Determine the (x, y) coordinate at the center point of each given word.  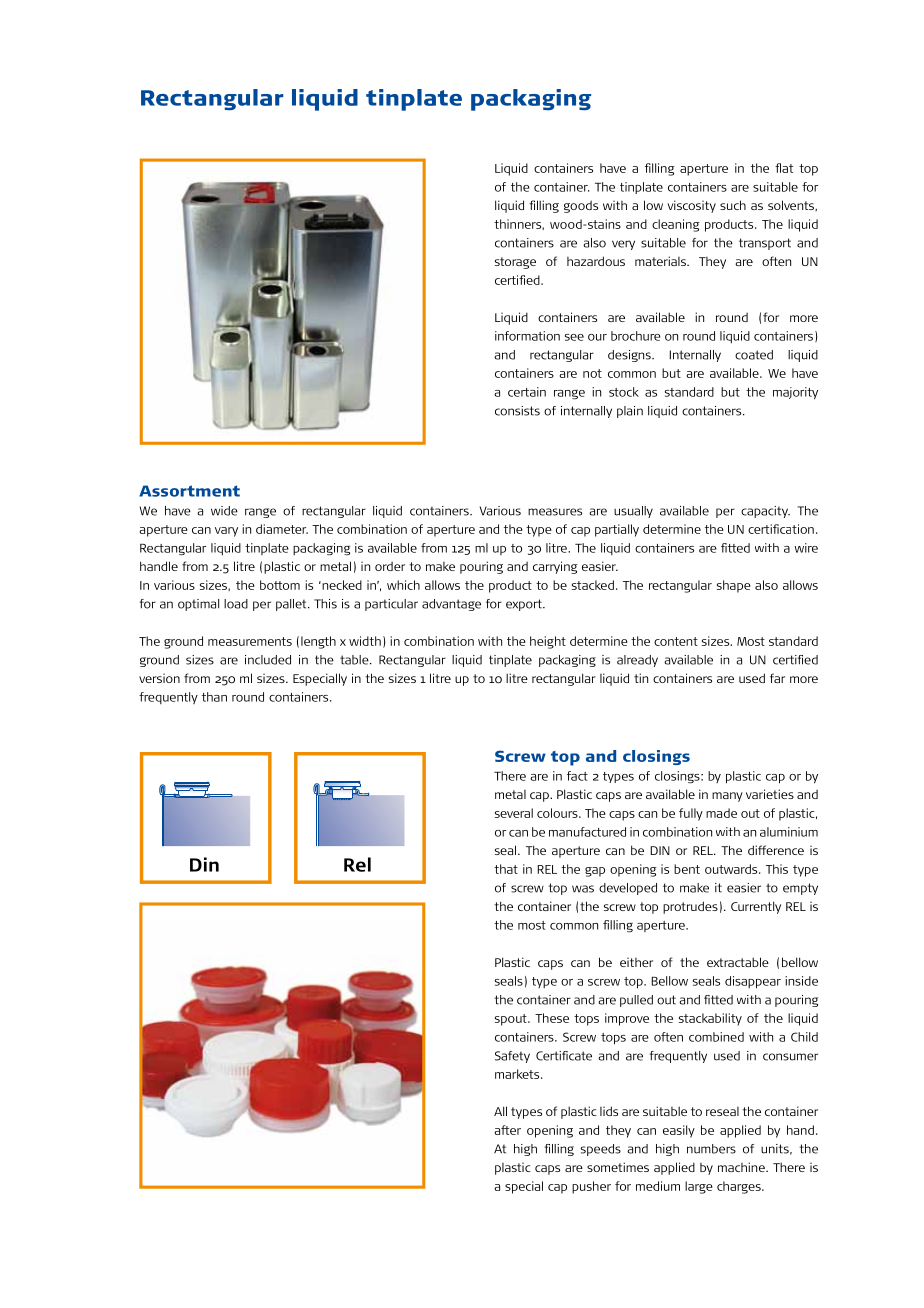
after (507, 1130)
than (214, 697)
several (514, 813)
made (721, 813)
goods (581, 207)
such (733, 205)
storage (515, 263)
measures (555, 512)
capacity (765, 512)
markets (518, 1074)
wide (224, 511)
